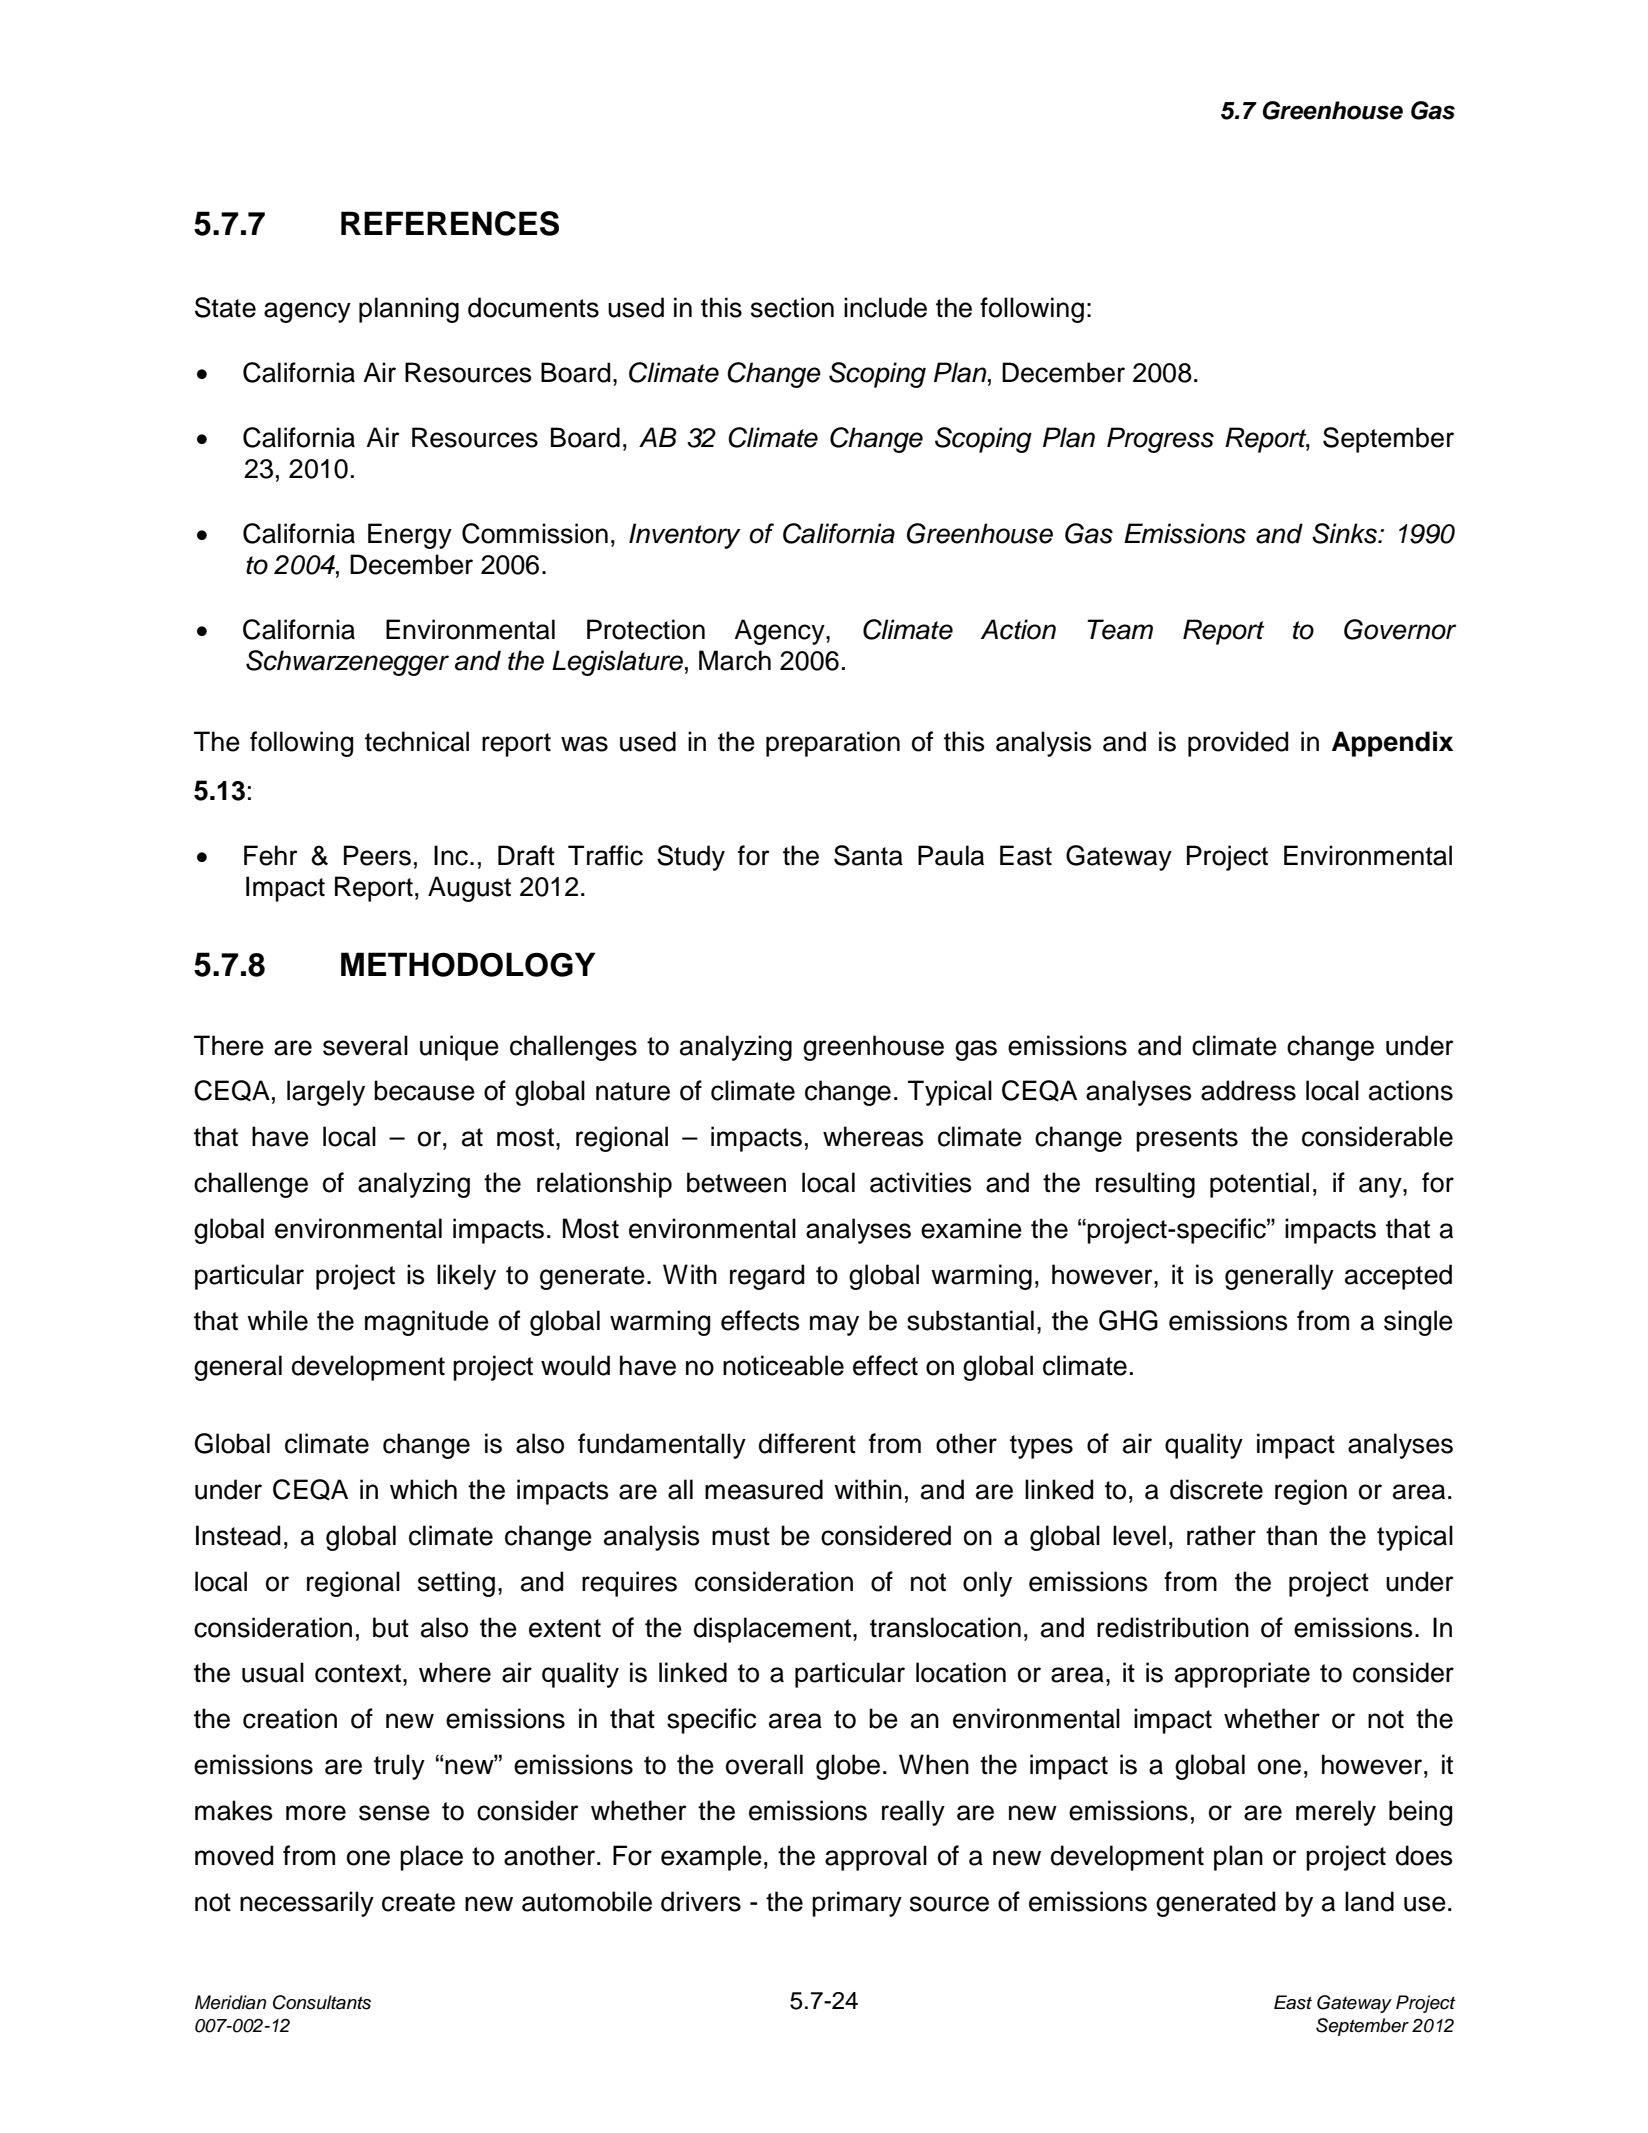 This document has width=1648, height=2133. What do you see at coordinates (792, 307) in the document?
I see `section` at bounding box center [792, 307].
